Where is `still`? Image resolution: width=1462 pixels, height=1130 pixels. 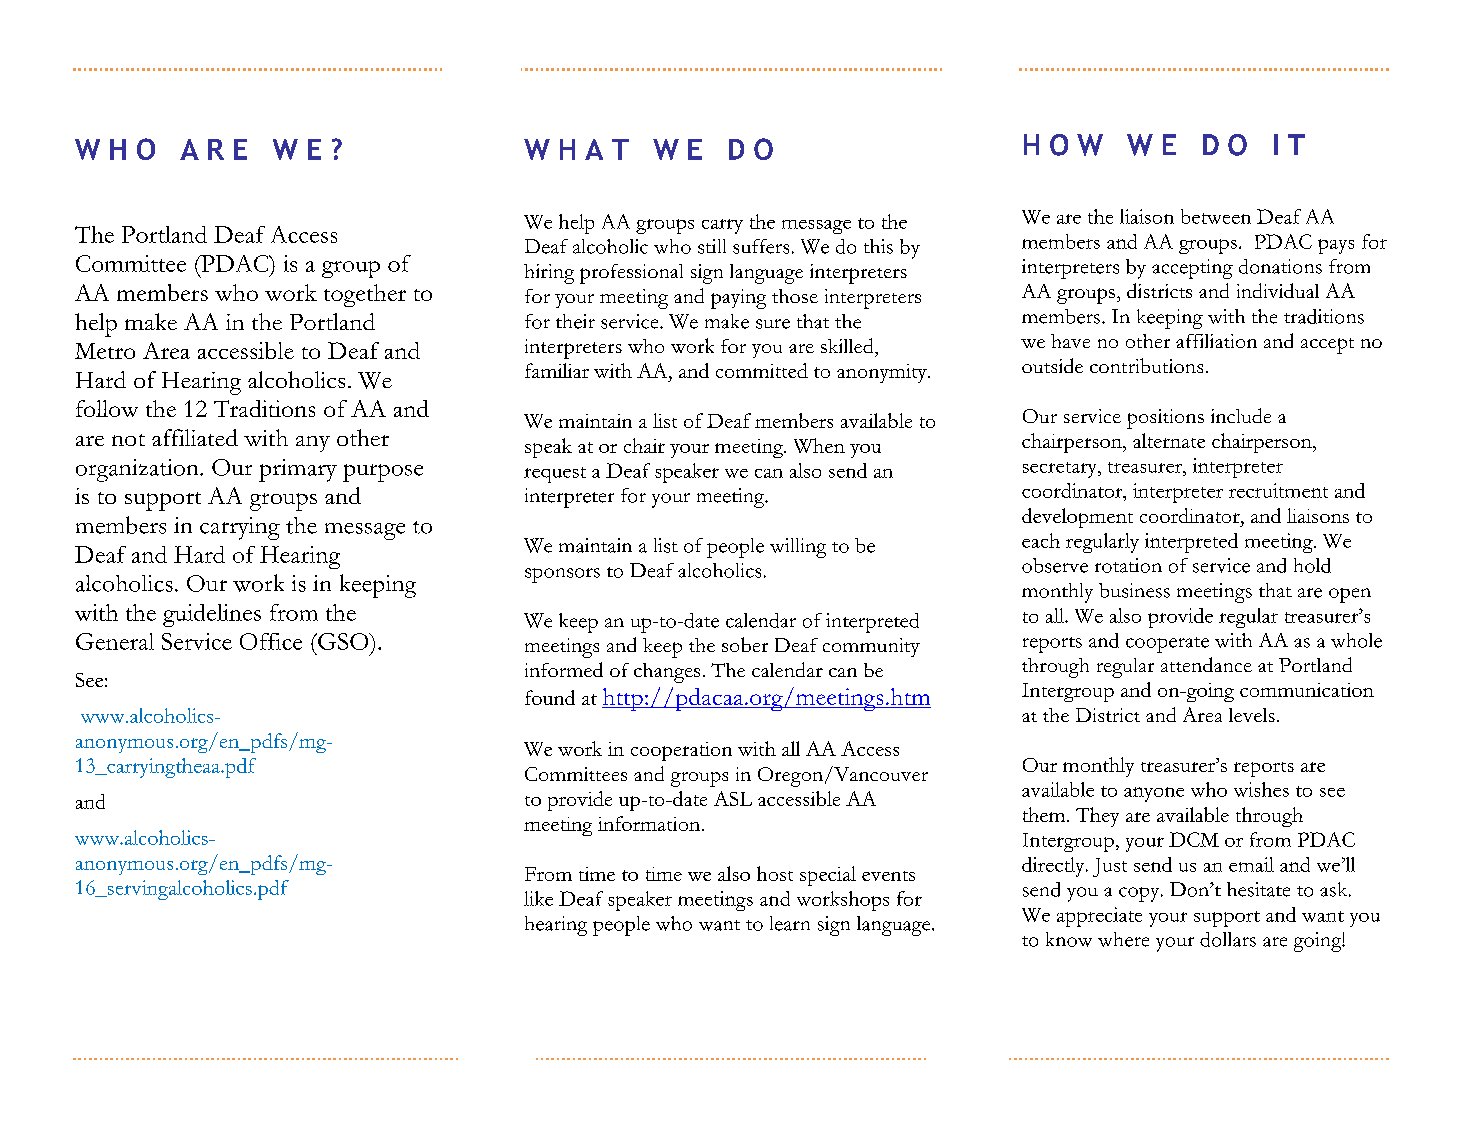 still is located at coordinates (712, 246).
